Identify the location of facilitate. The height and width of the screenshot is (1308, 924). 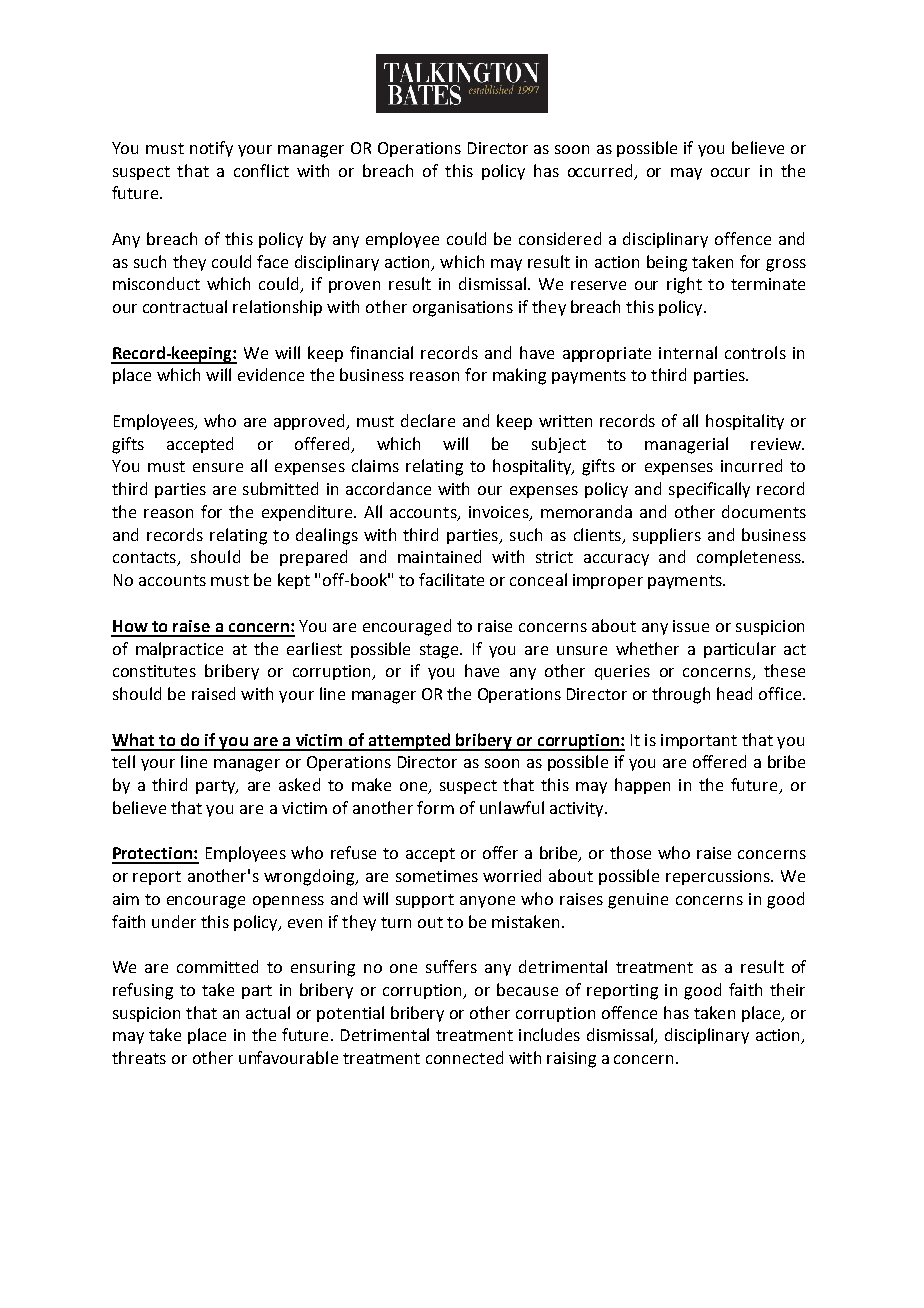
(451, 579).
